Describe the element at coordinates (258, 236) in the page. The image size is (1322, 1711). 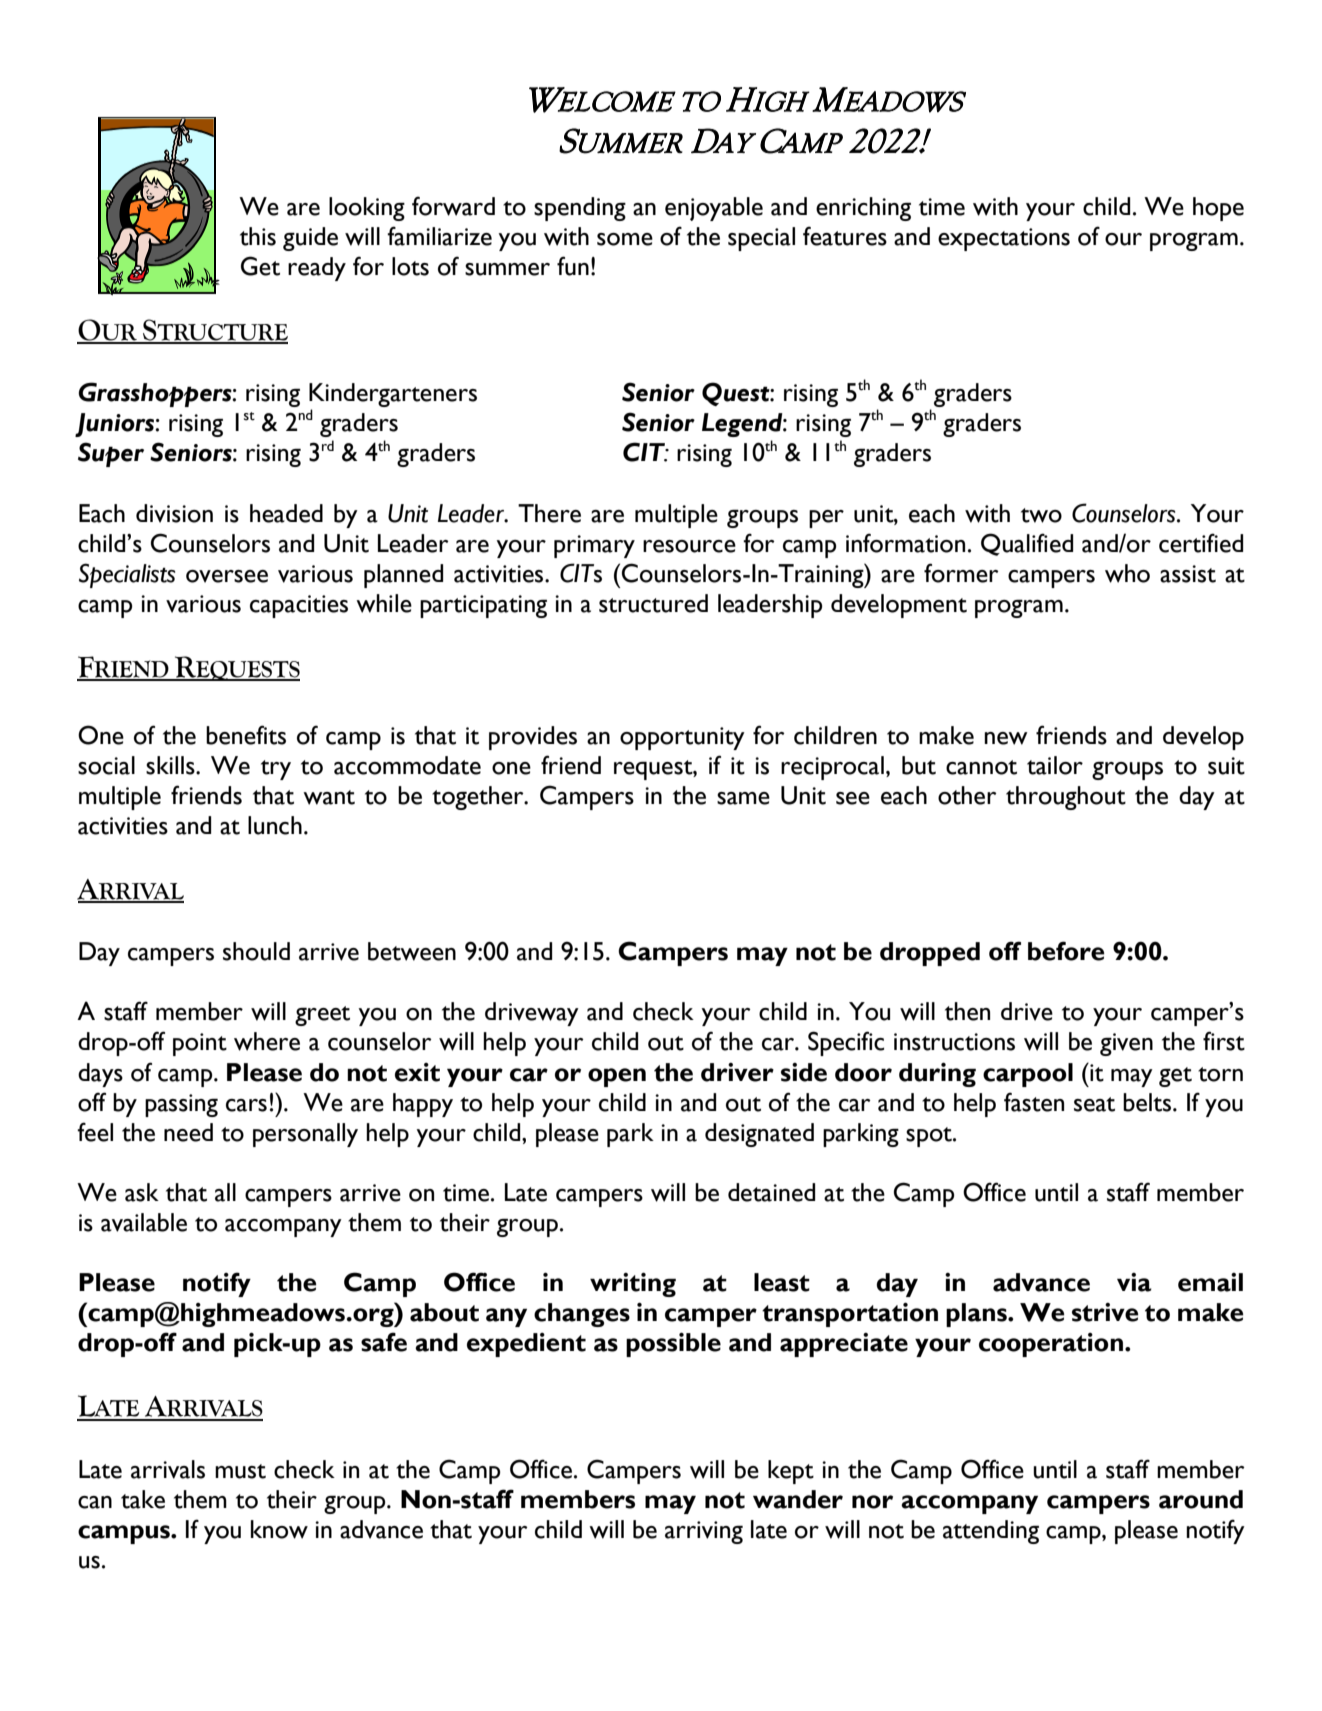
I see `this` at that location.
